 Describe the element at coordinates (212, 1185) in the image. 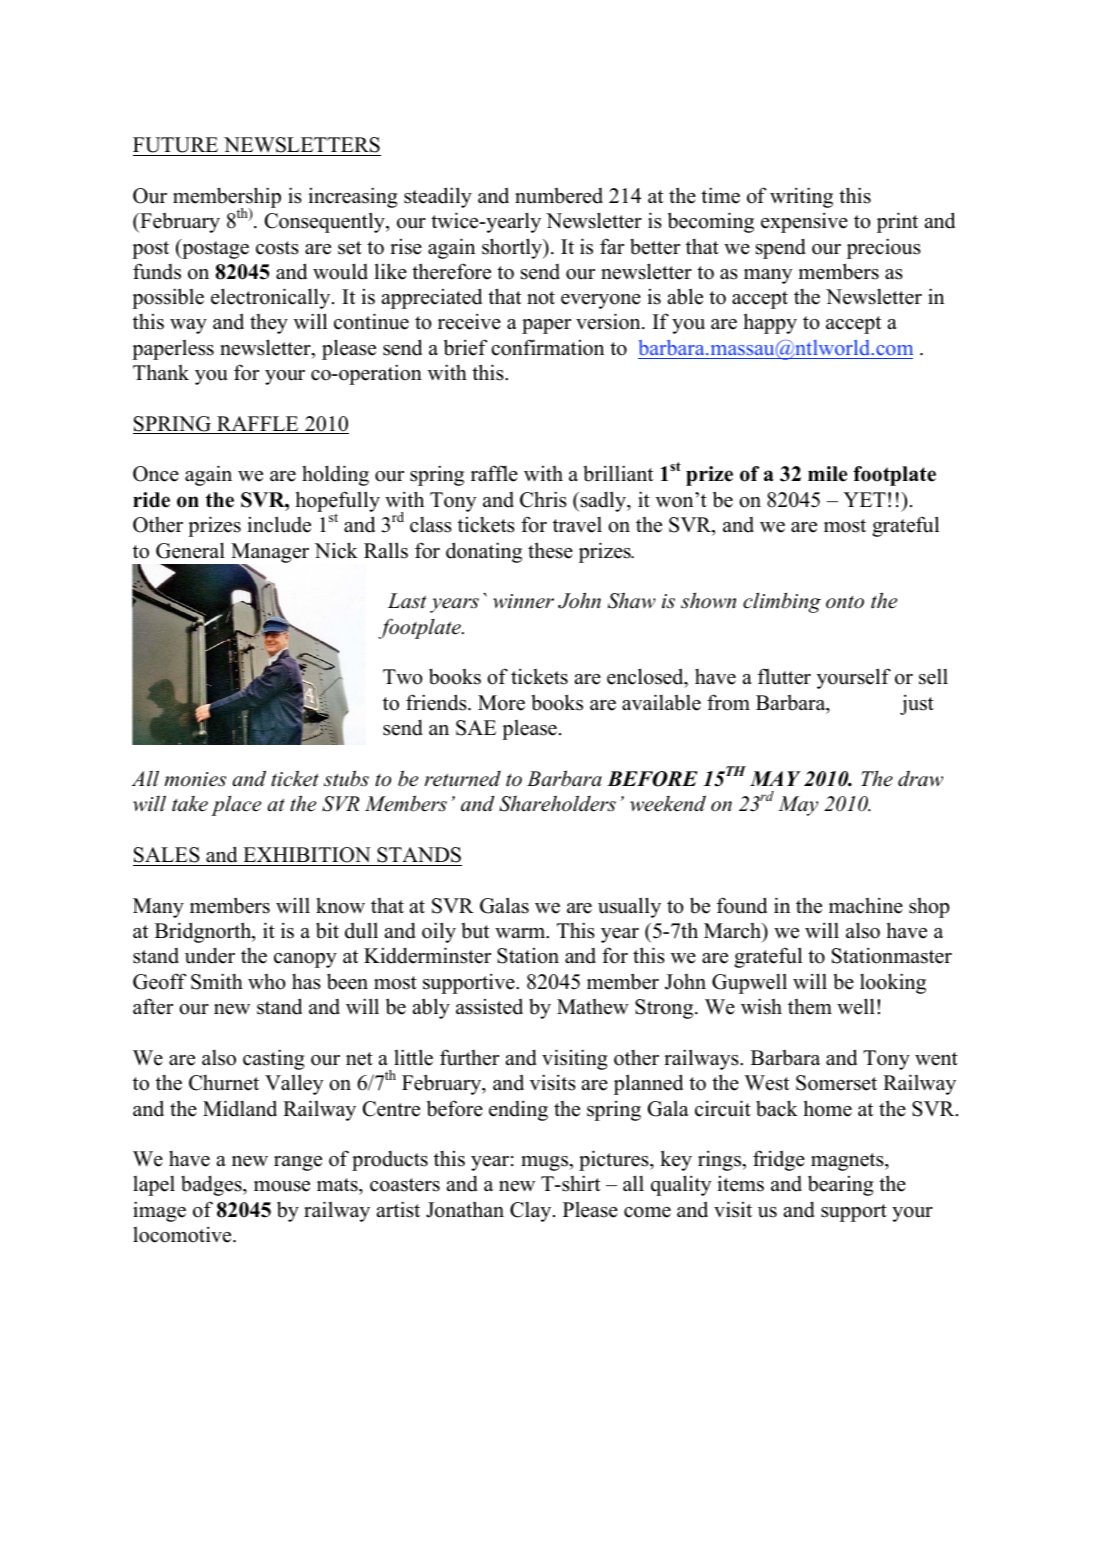

I see `badges` at that location.
